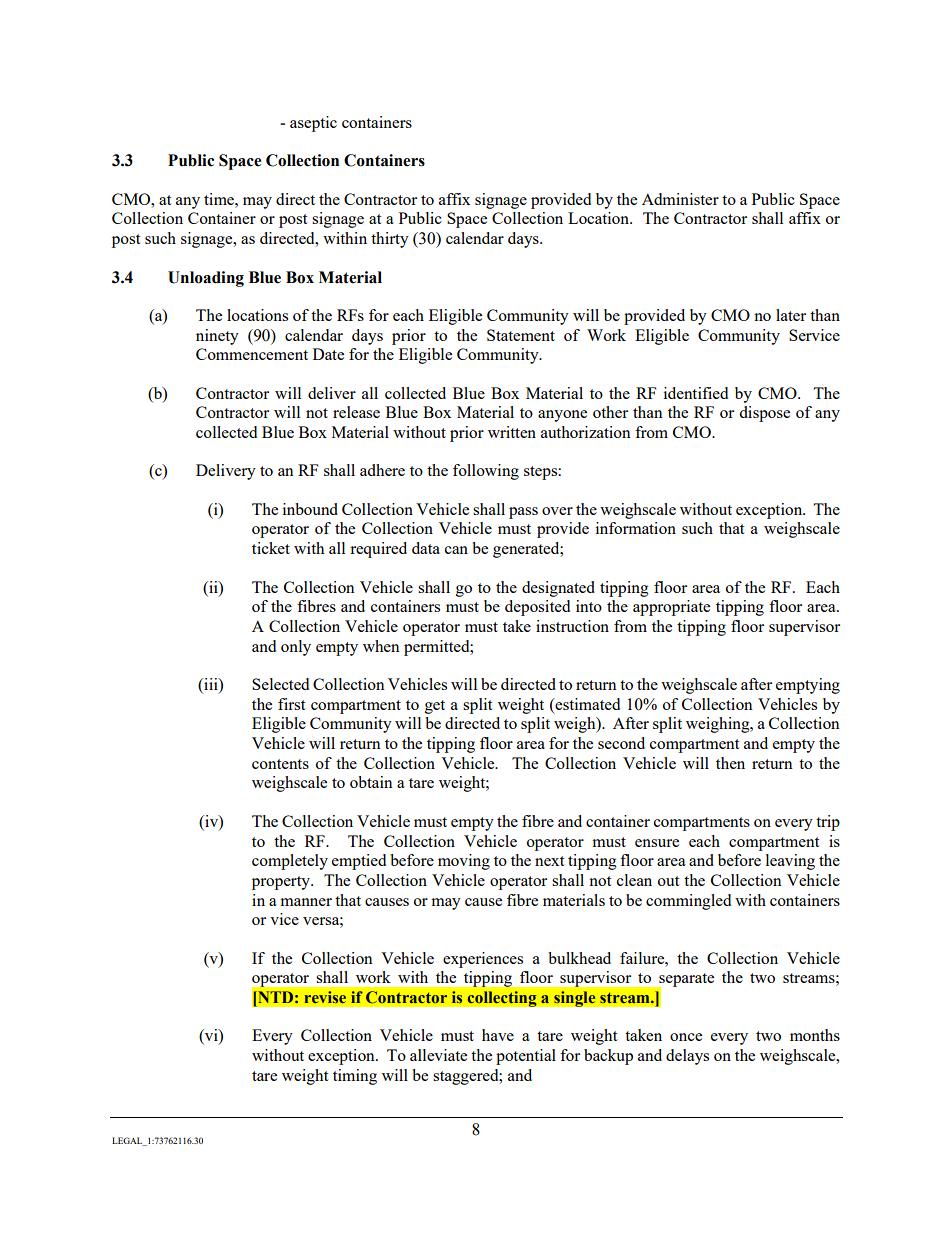  Describe the element at coordinates (313, 124) in the image. I see `aseptic` at that location.
